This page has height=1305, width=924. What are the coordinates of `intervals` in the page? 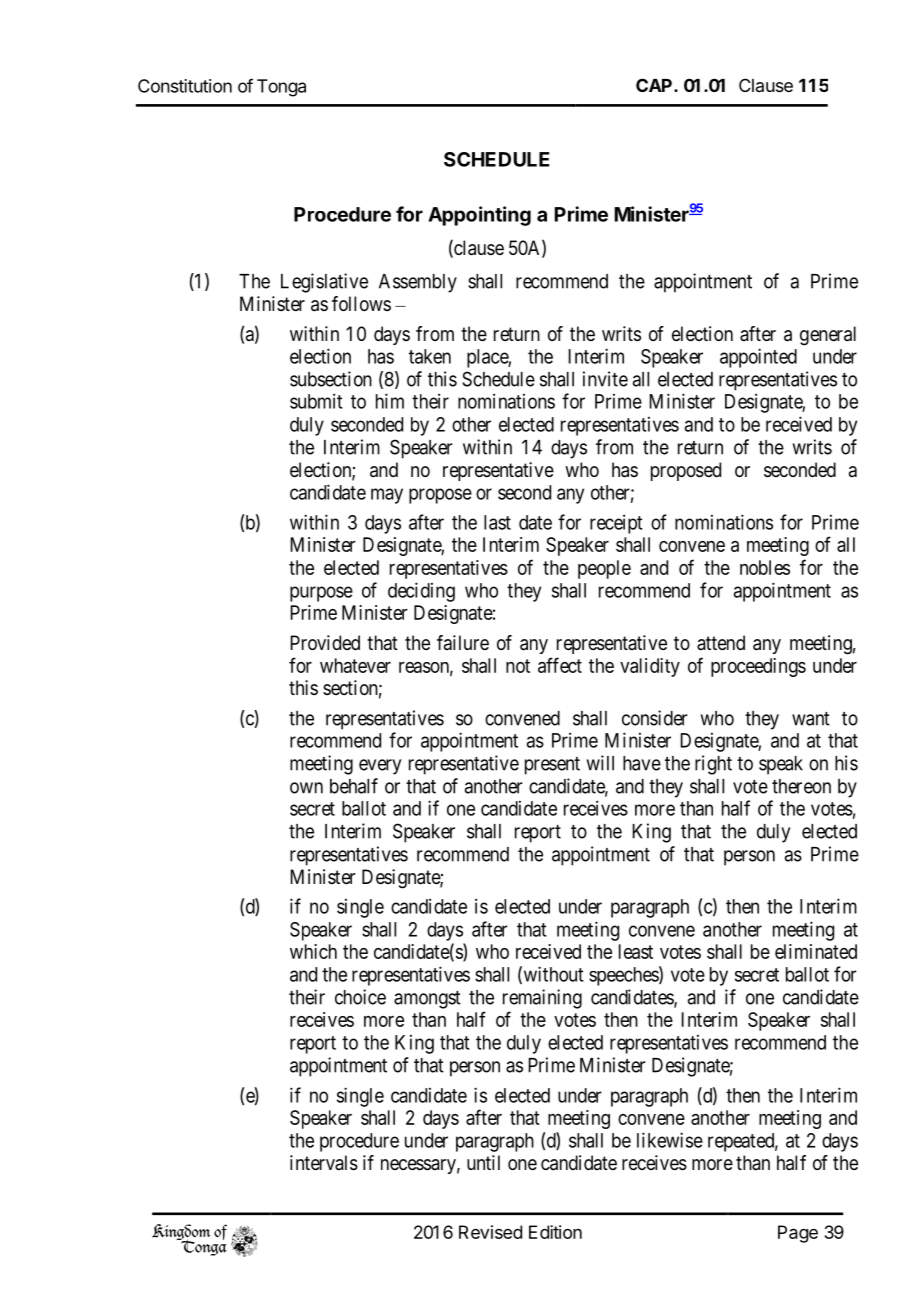 It's located at (324, 1163).
